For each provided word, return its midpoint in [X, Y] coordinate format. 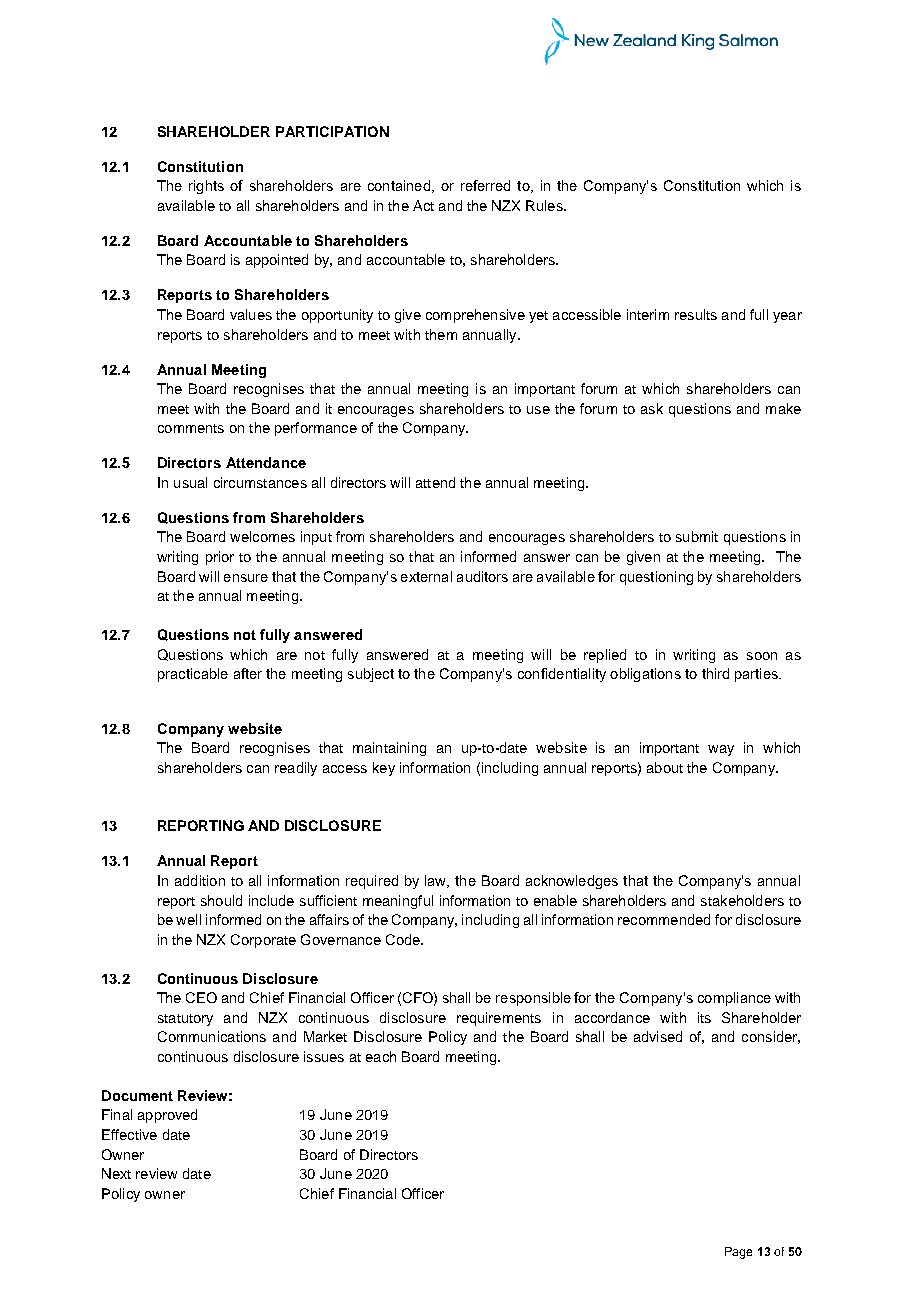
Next [116, 1173]
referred [485, 185]
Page [738, 1253]
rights [206, 187]
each [381, 1056]
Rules [545, 205]
